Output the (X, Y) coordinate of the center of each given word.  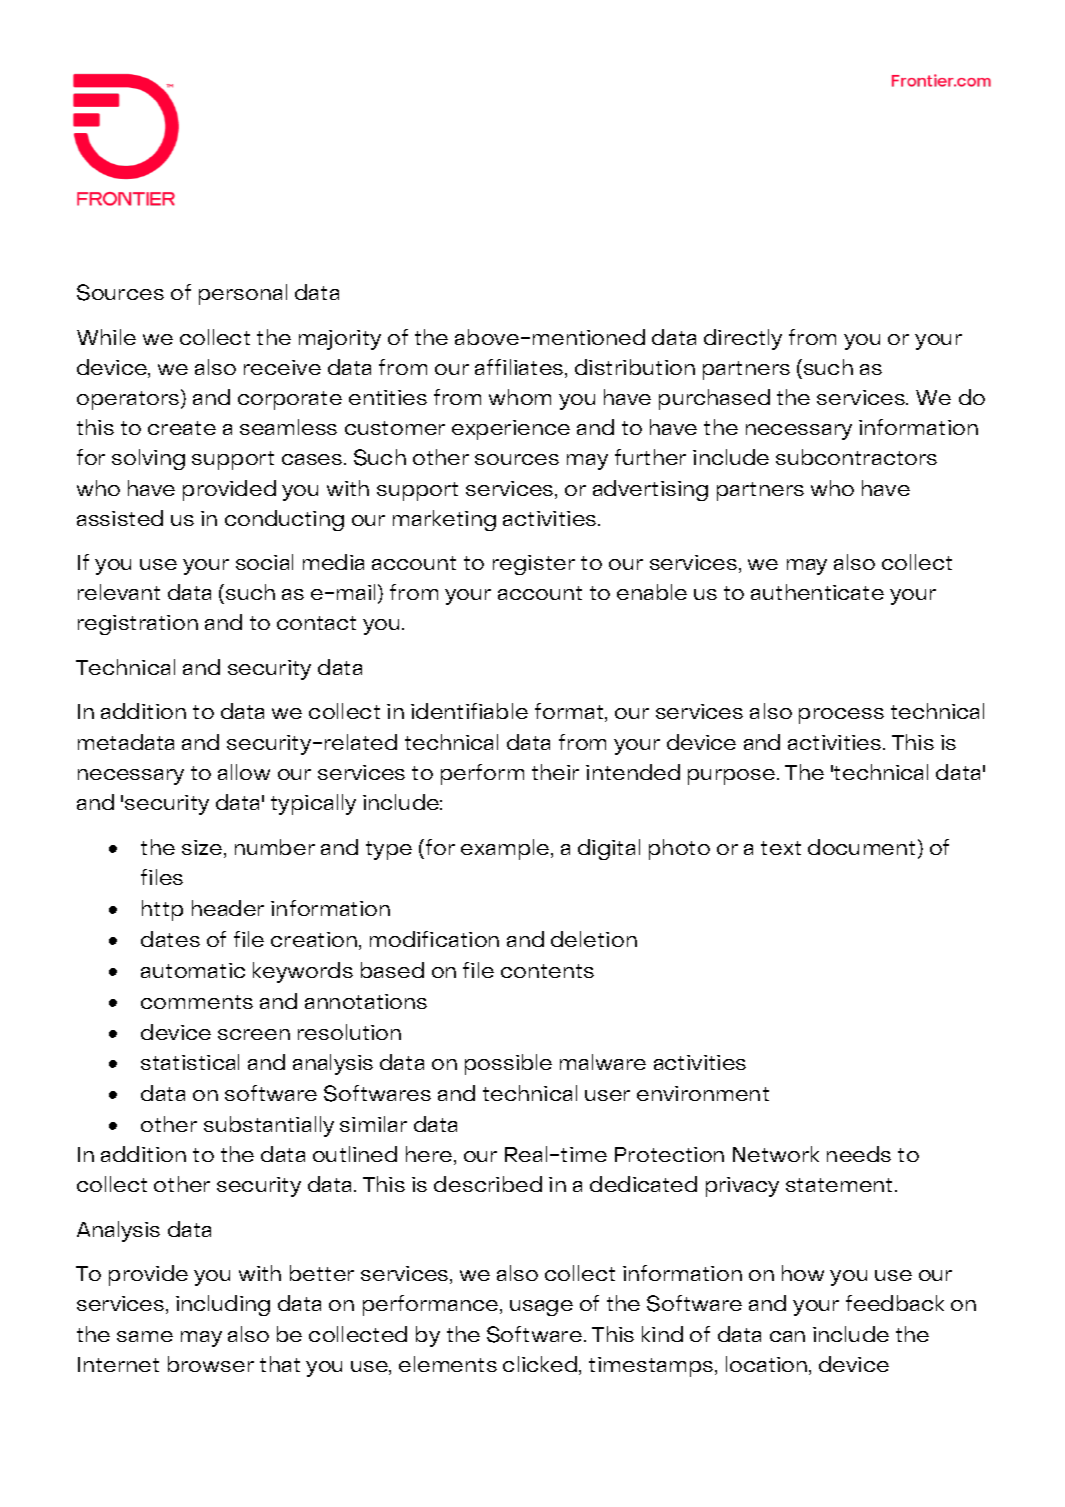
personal (243, 294)
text (781, 848)
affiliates (520, 368)
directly (743, 339)
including (223, 1305)
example (506, 849)
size (203, 849)
